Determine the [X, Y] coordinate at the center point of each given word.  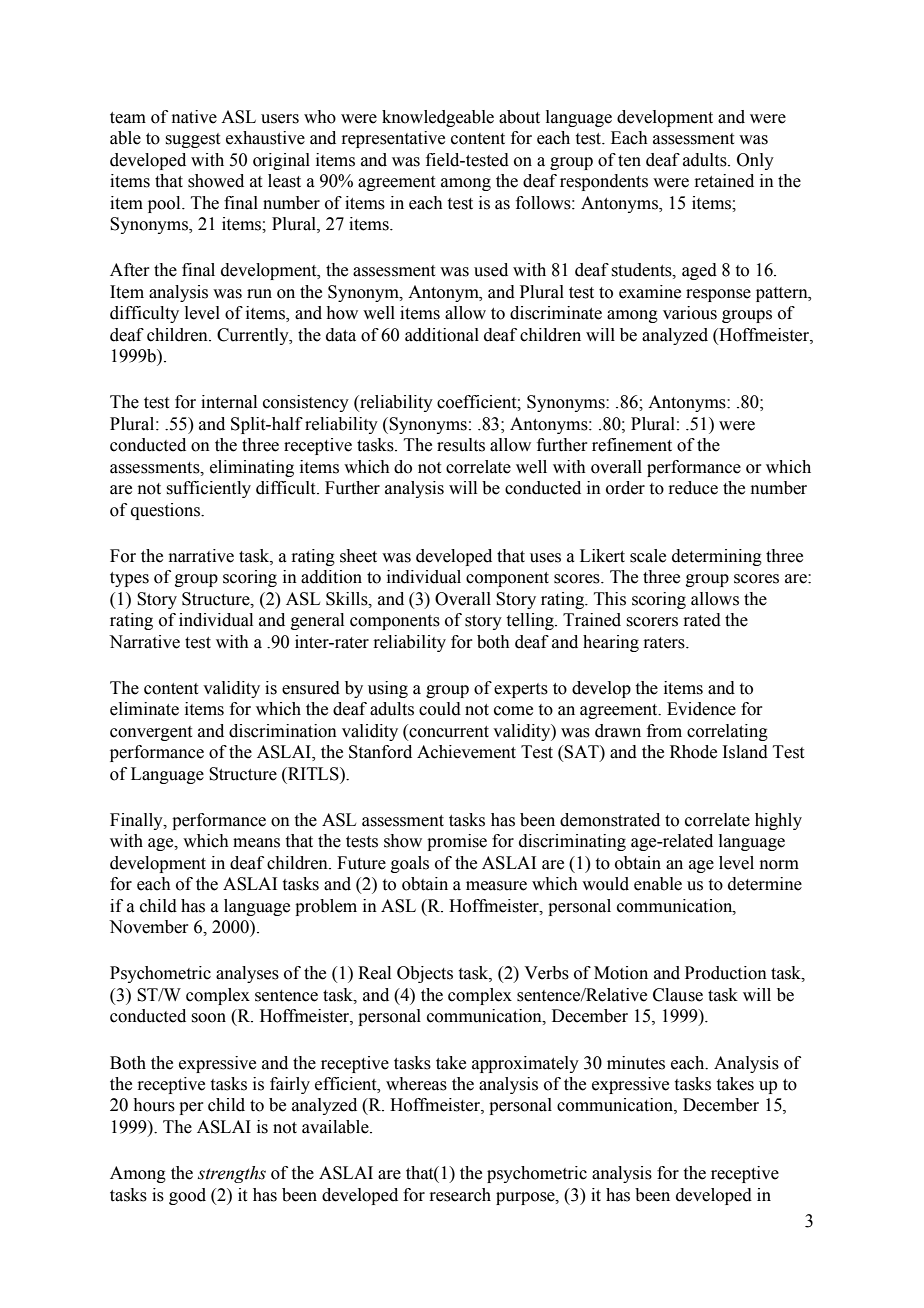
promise [457, 842]
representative [393, 139]
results [461, 445]
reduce [693, 488]
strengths [232, 1174]
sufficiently [208, 489]
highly [778, 821]
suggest [192, 140]
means [256, 843]
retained [724, 181]
